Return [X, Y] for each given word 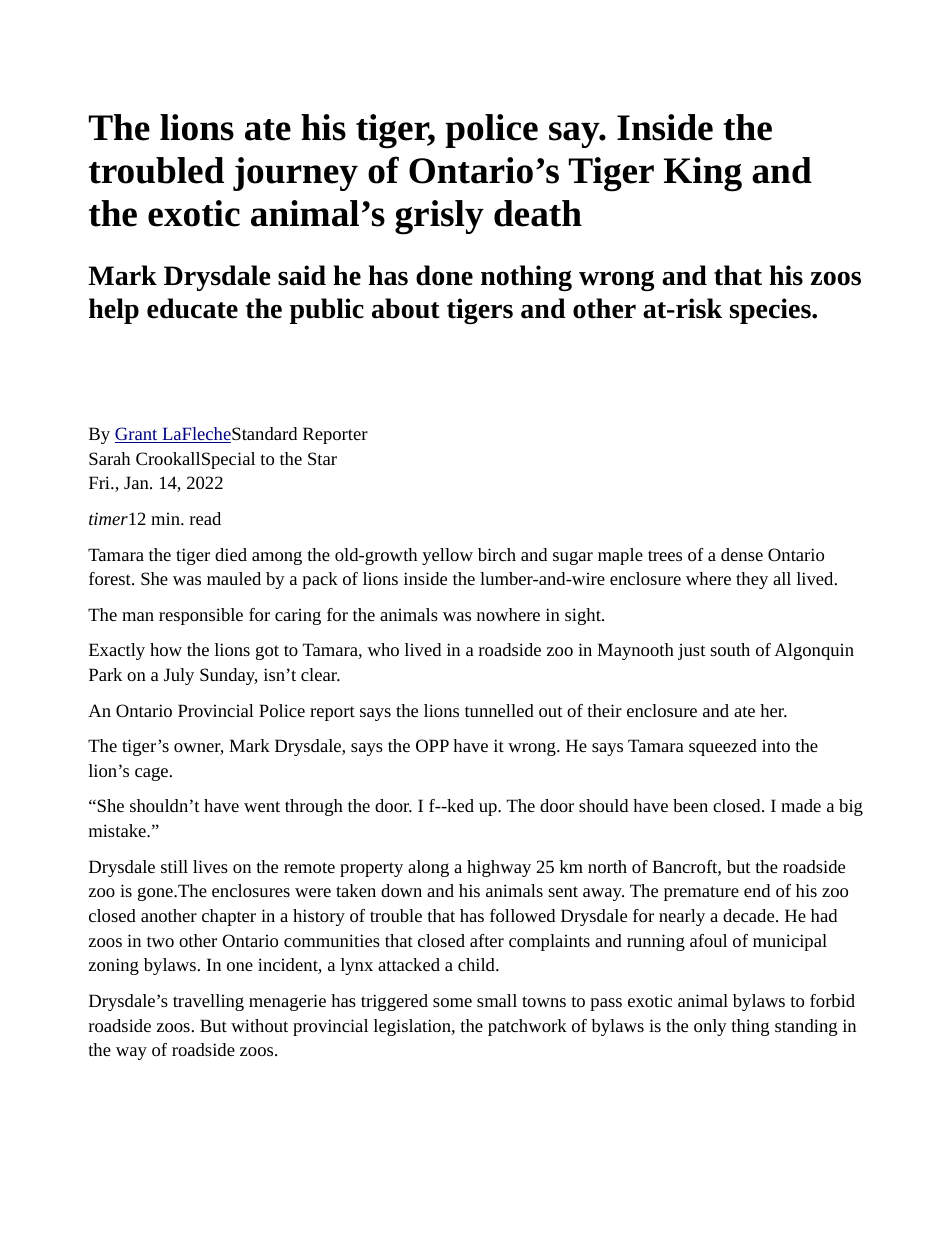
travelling [208, 1002]
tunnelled [499, 710]
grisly [439, 217]
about [406, 308]
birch [497, 554]
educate [192, 308]
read [205, 518]
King [703, 174]
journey [295, 174]
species [771, 311]
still [174, 866]
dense [742, 554]
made [801, 805]
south [730, 649]
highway [499, 868]
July [179, 676]
